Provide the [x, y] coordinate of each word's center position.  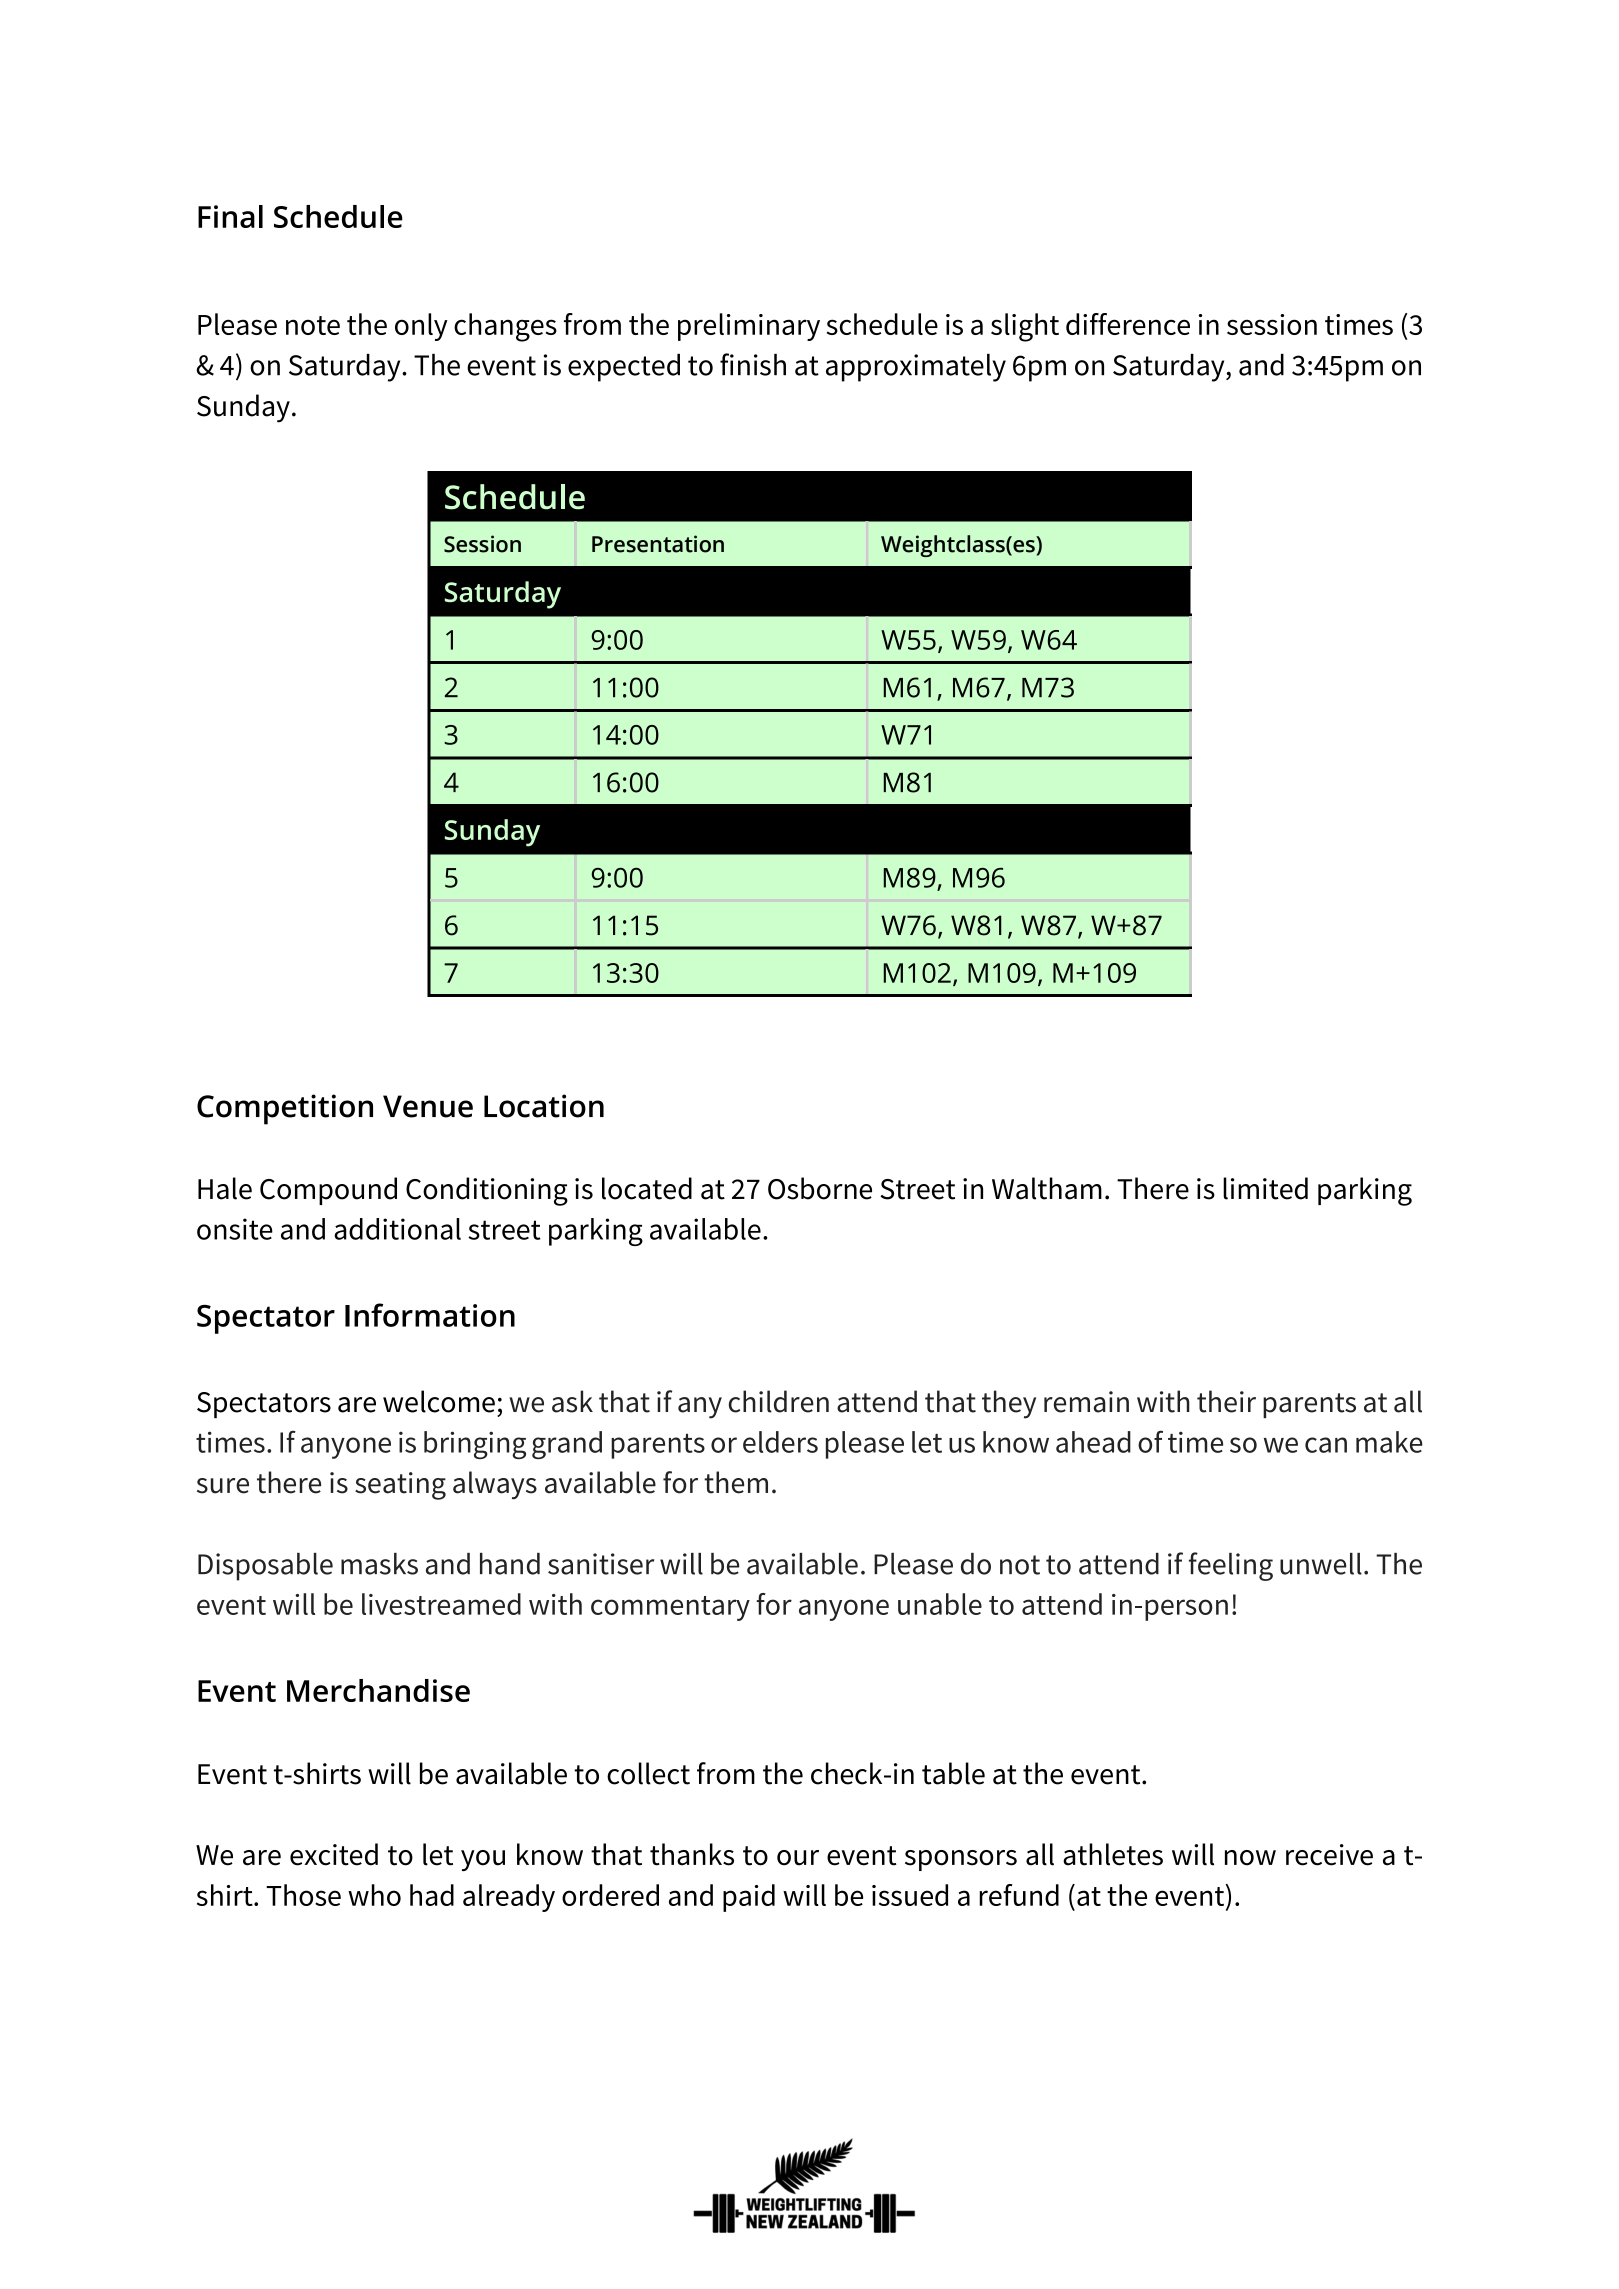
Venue [428, 1106]
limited [1265, 1188]
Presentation [658, 544]
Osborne [820, 1188]
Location [544, 1106]
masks [379, 1564]
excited [334, 1854]
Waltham [1047, 1188]
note [313, 325]
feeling [1231, 1566]
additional [397, 1229]
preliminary [749, 327]
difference [1128, 324]
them [736, 1482]
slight [1025, 327]
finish [753, 364]
